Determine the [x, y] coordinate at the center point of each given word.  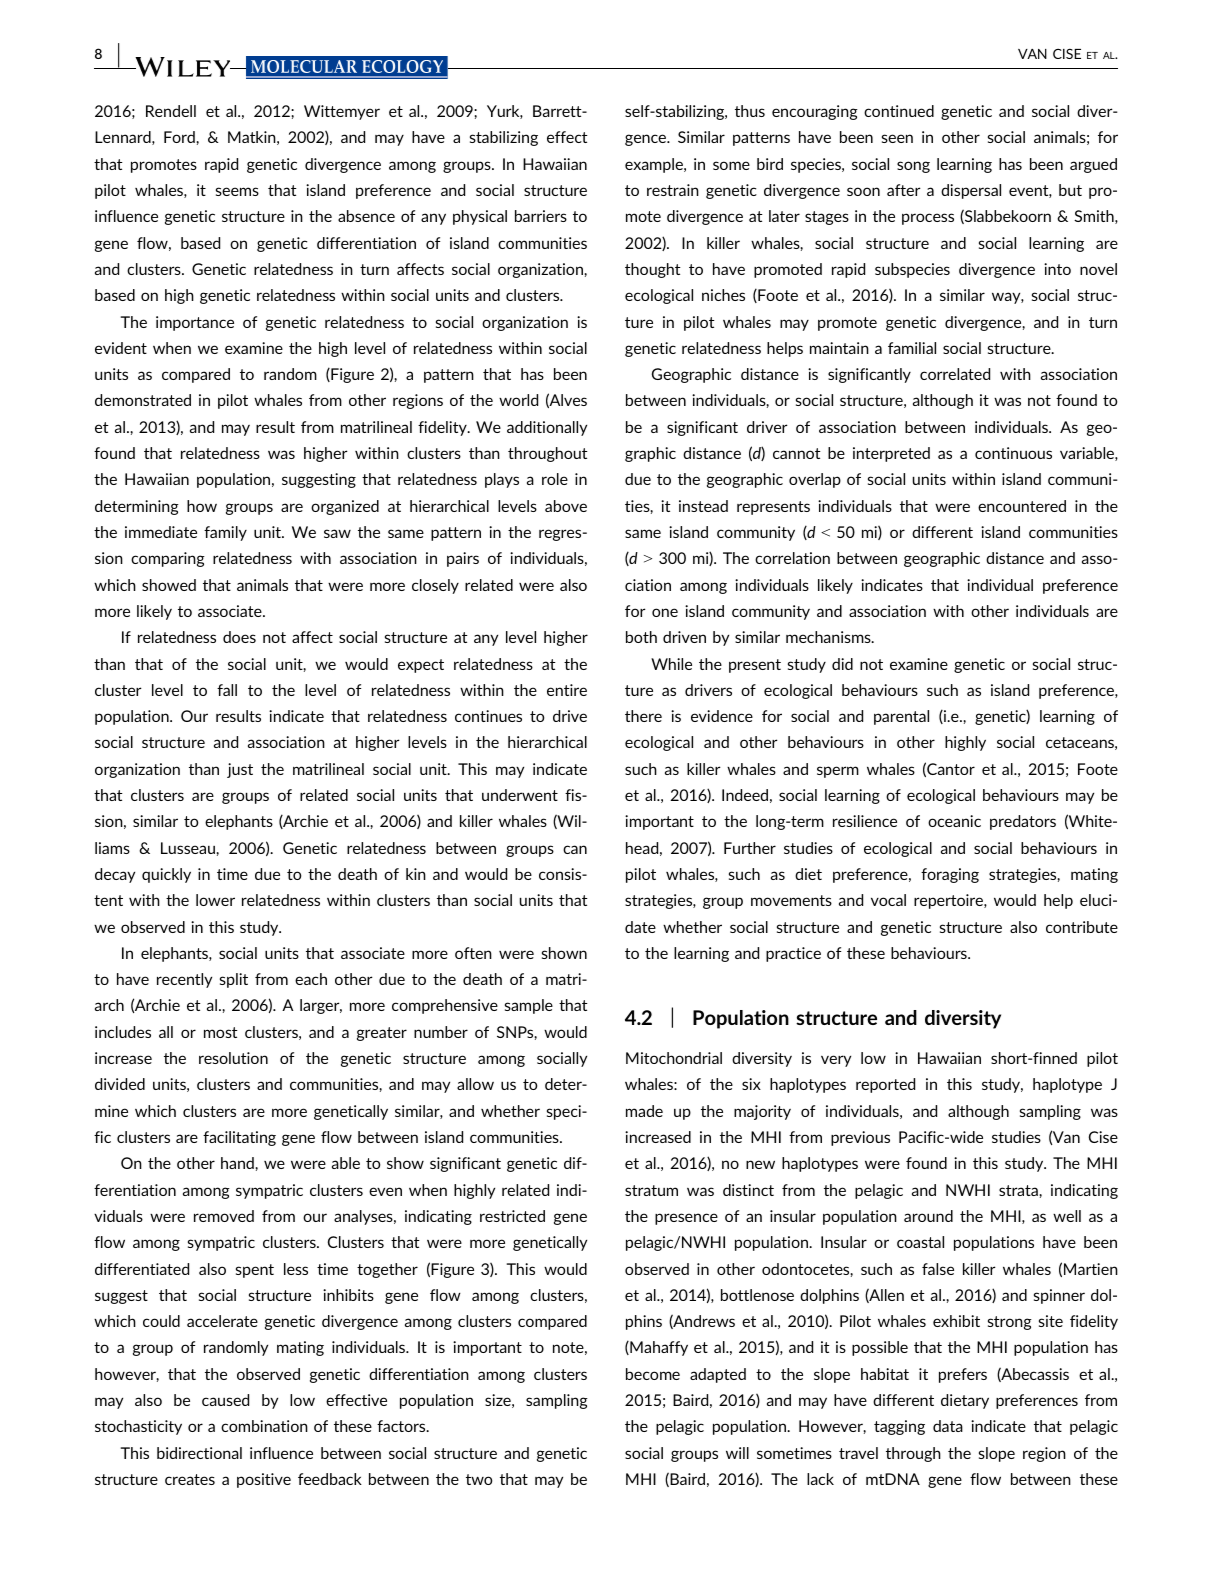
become [653, 1374]
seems [237, 191]
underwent [520, 795]
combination [264, 1426]
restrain [673, 190]
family [225, 533]
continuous [1013, 453]
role [555, 479]
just [240, 770]
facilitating [239, 1138]
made [644, 1111]
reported [885, 1085]
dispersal [971, 191]
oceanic [954, 821]
